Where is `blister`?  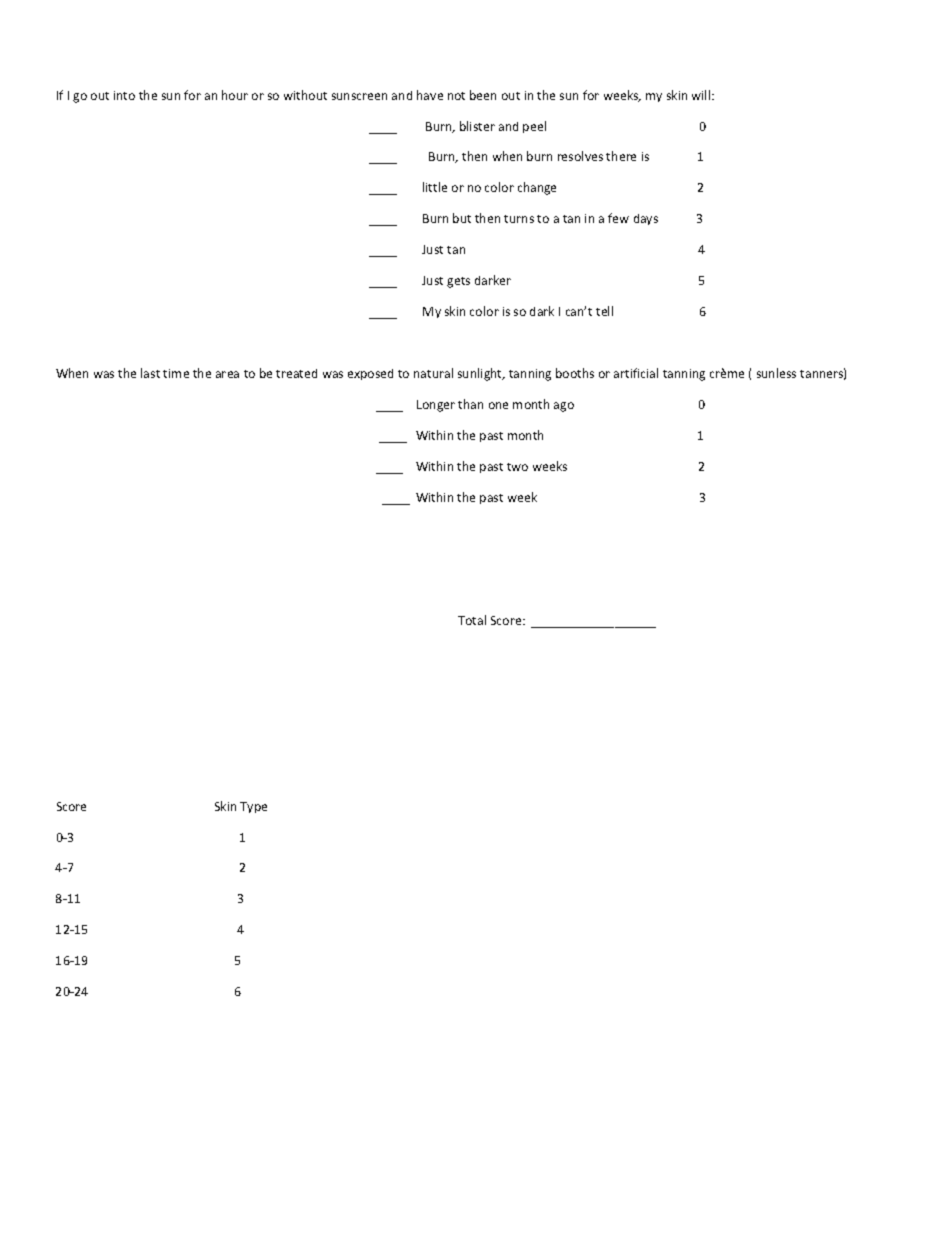
blister is located at coordinates (477, 126).
